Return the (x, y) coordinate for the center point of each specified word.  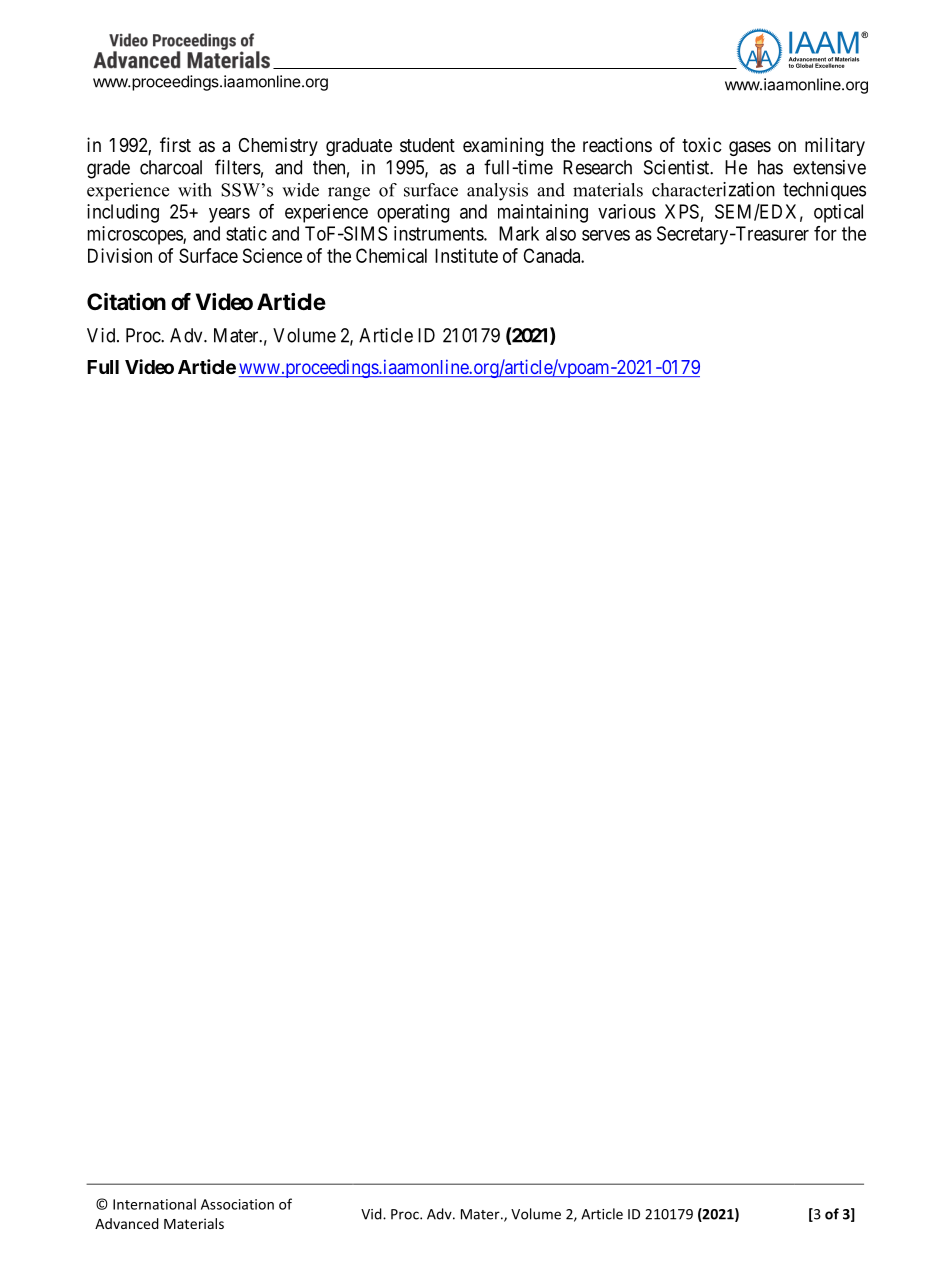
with (195, 190)
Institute (466, 255)
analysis (497, 192)
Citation (126, 302)
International (154, 1204)
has (770, 167)
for (825, 233)
